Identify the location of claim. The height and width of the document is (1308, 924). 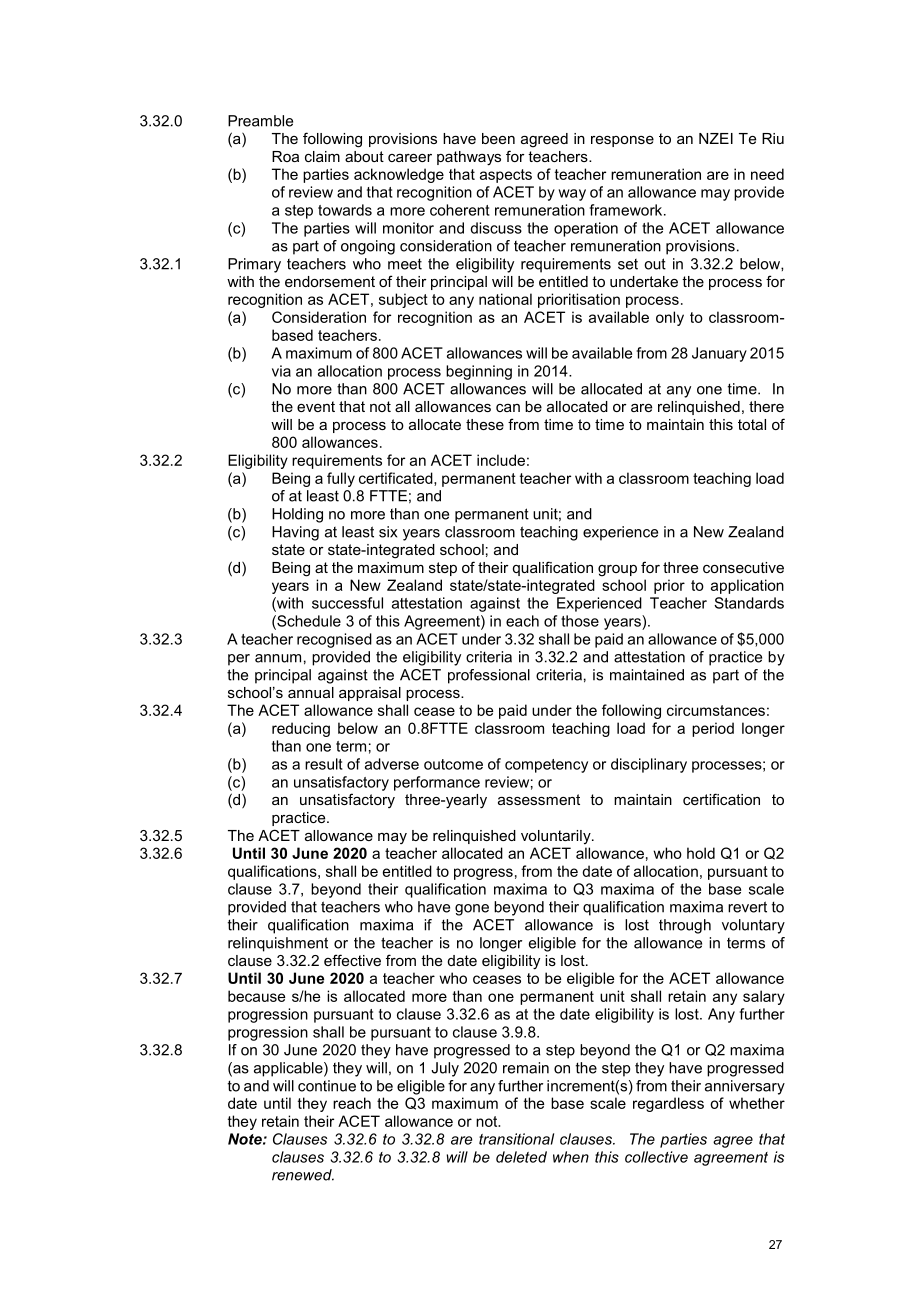
(322, 156).
